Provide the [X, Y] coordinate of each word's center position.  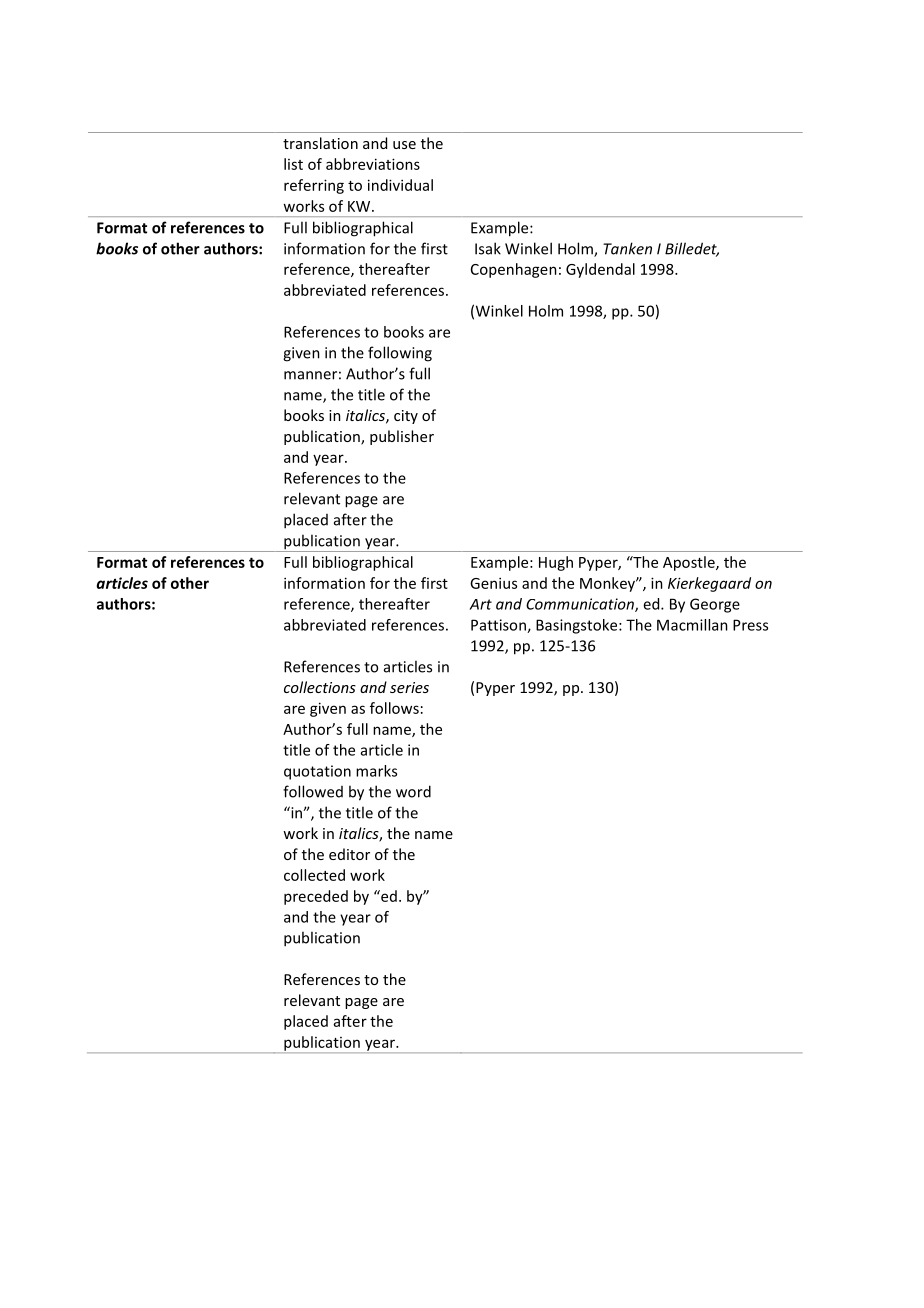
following [400, 354]
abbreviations [373, 164]
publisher [402, 437]
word [413, 791]
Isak [488, 248]
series [409, 687]
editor [349, 854]
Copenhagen [514, 270]
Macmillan [692, 625]
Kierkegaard [709, 584]
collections [320, 687]
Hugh [556, 563]
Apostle [690, 563]
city [406, 417]
